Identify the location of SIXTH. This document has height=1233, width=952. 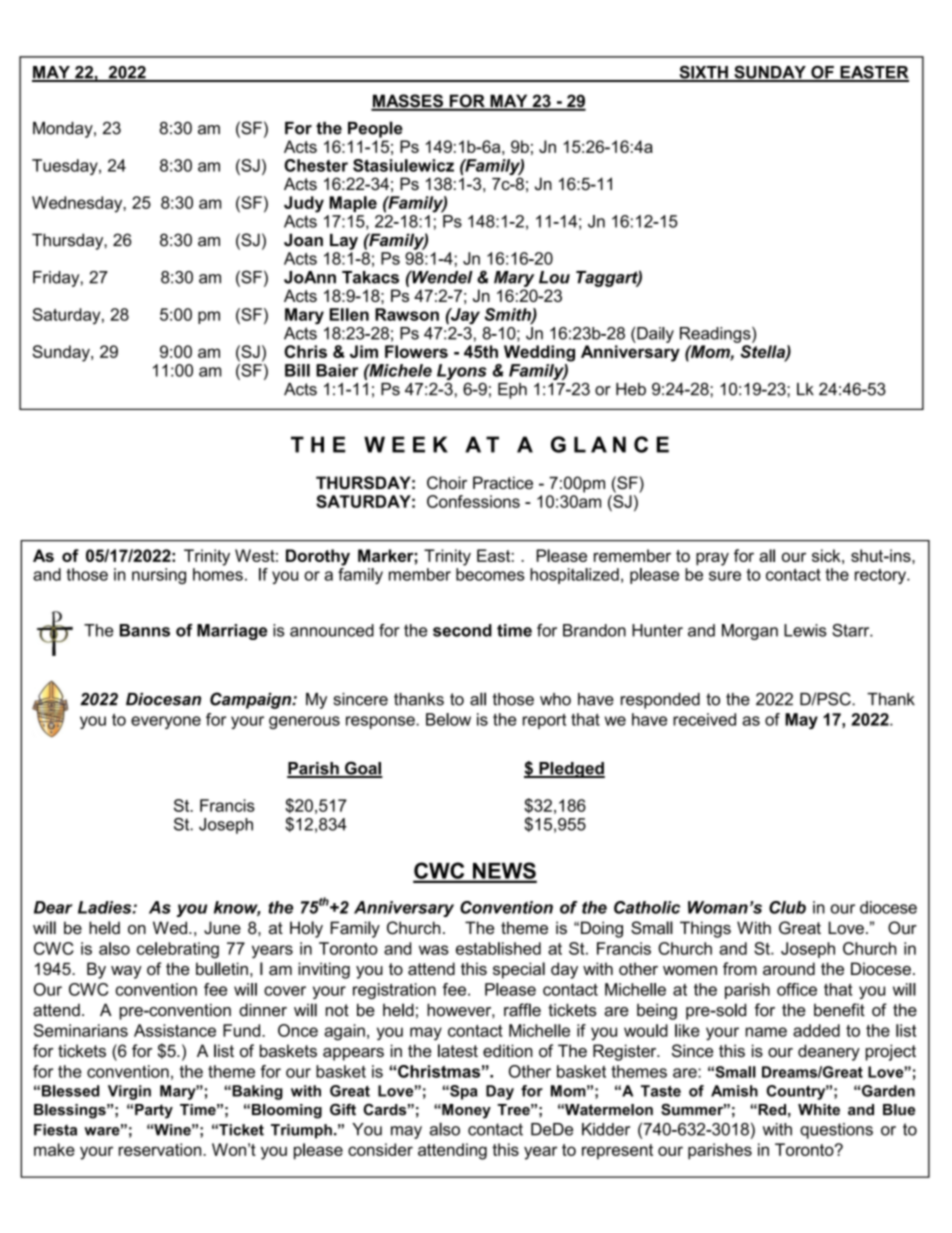
(703, 73).
